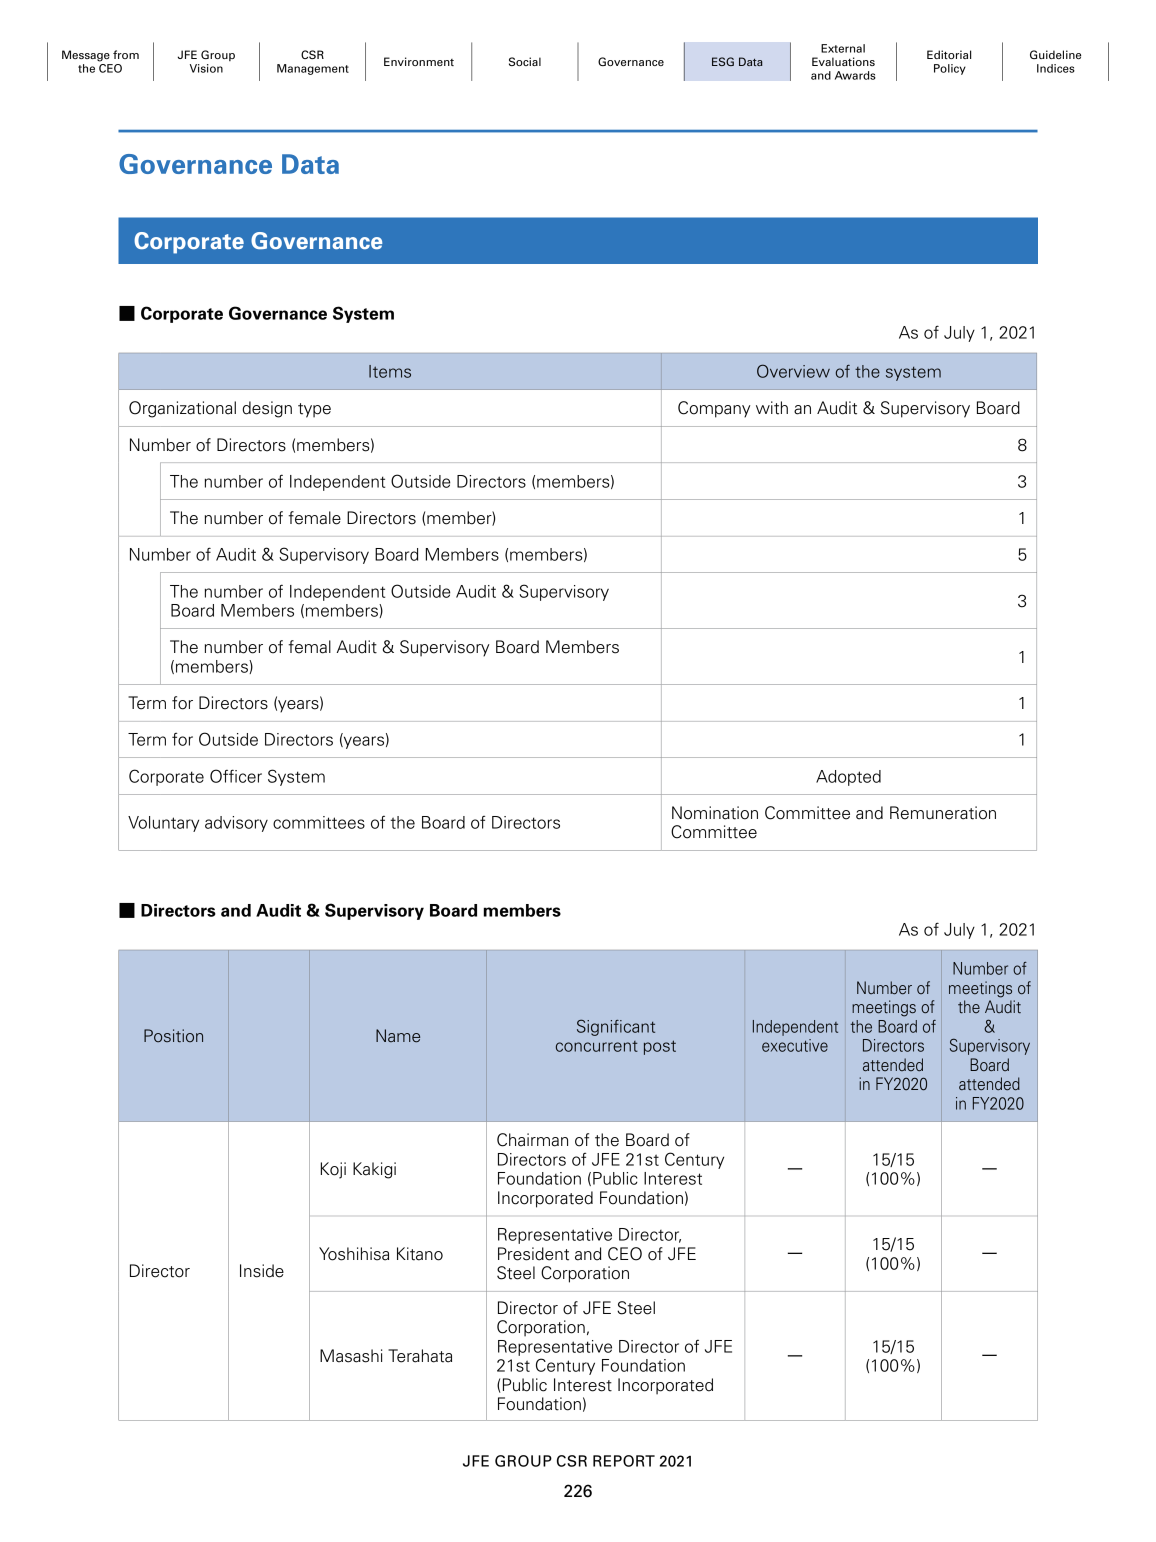 The width and height of the image is (1156, 1542). I want to click on Remuneration, so click(943, 813).
